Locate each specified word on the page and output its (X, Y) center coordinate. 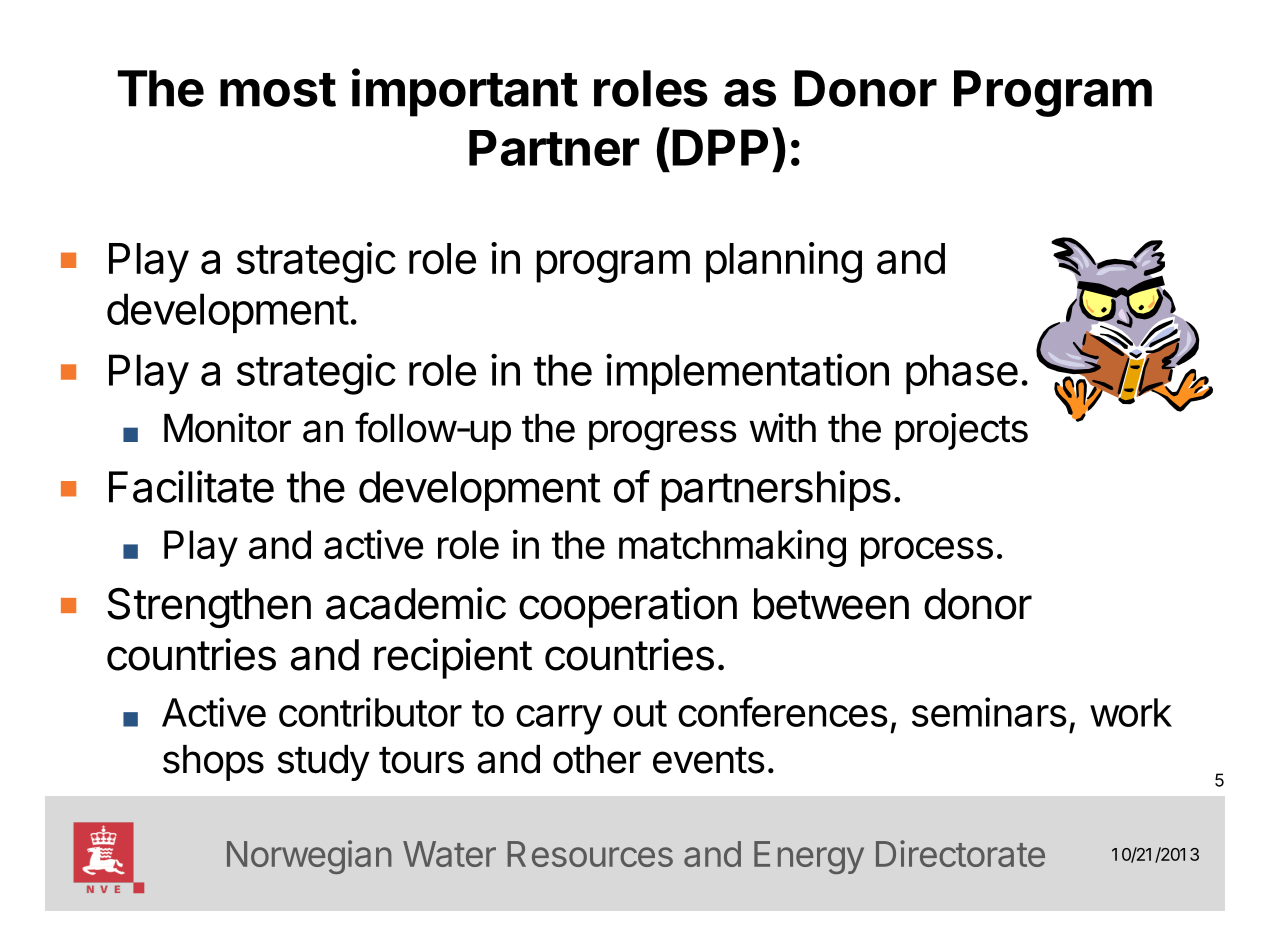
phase (962, 374)
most (278, 90)
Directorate (960, 853)
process (927, 552)
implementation (747, 373)
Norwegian (309, 857)
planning (784, 262)
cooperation (628, 607)
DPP (720, 147)
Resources (590, 854)
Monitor (227, 428)
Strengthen (209, 608)
